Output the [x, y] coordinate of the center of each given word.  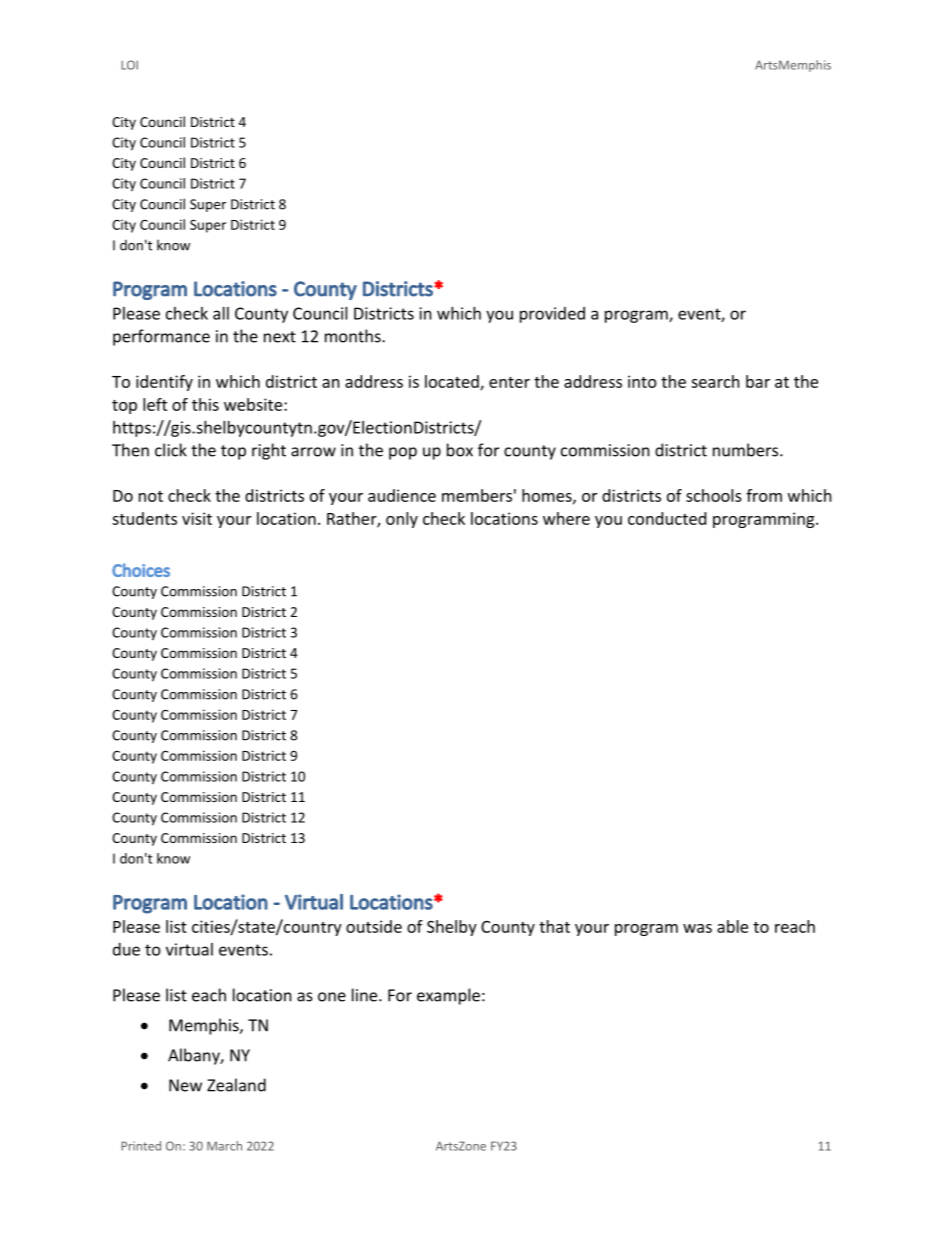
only [402, 520]
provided [552, 315]
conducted [667, 518]
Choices [141, 570]
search [715, 381]
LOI [129, 65]
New [185, 1085]
